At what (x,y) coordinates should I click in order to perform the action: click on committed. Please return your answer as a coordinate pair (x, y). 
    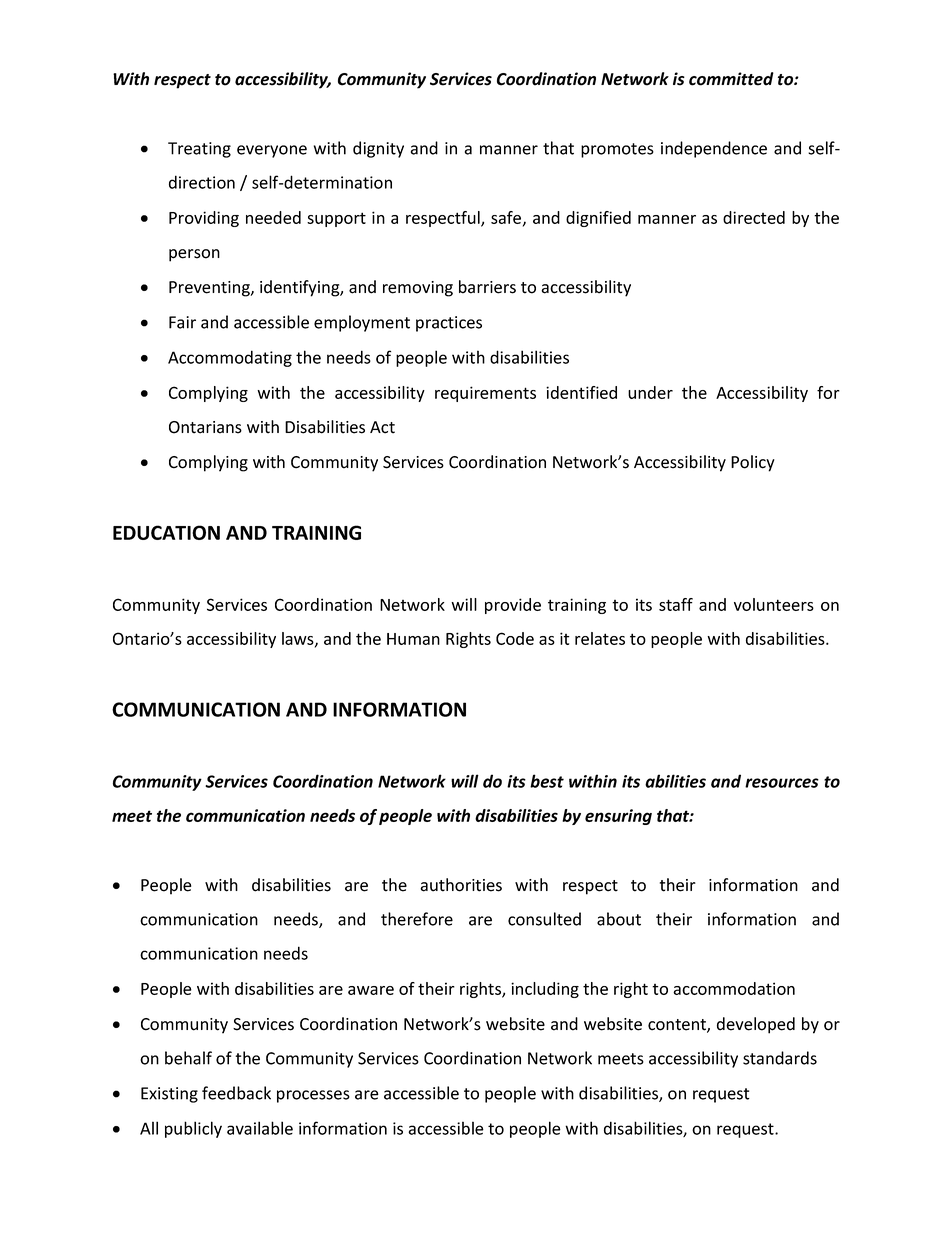
    Looking at the image, I should click on (731, 79).
